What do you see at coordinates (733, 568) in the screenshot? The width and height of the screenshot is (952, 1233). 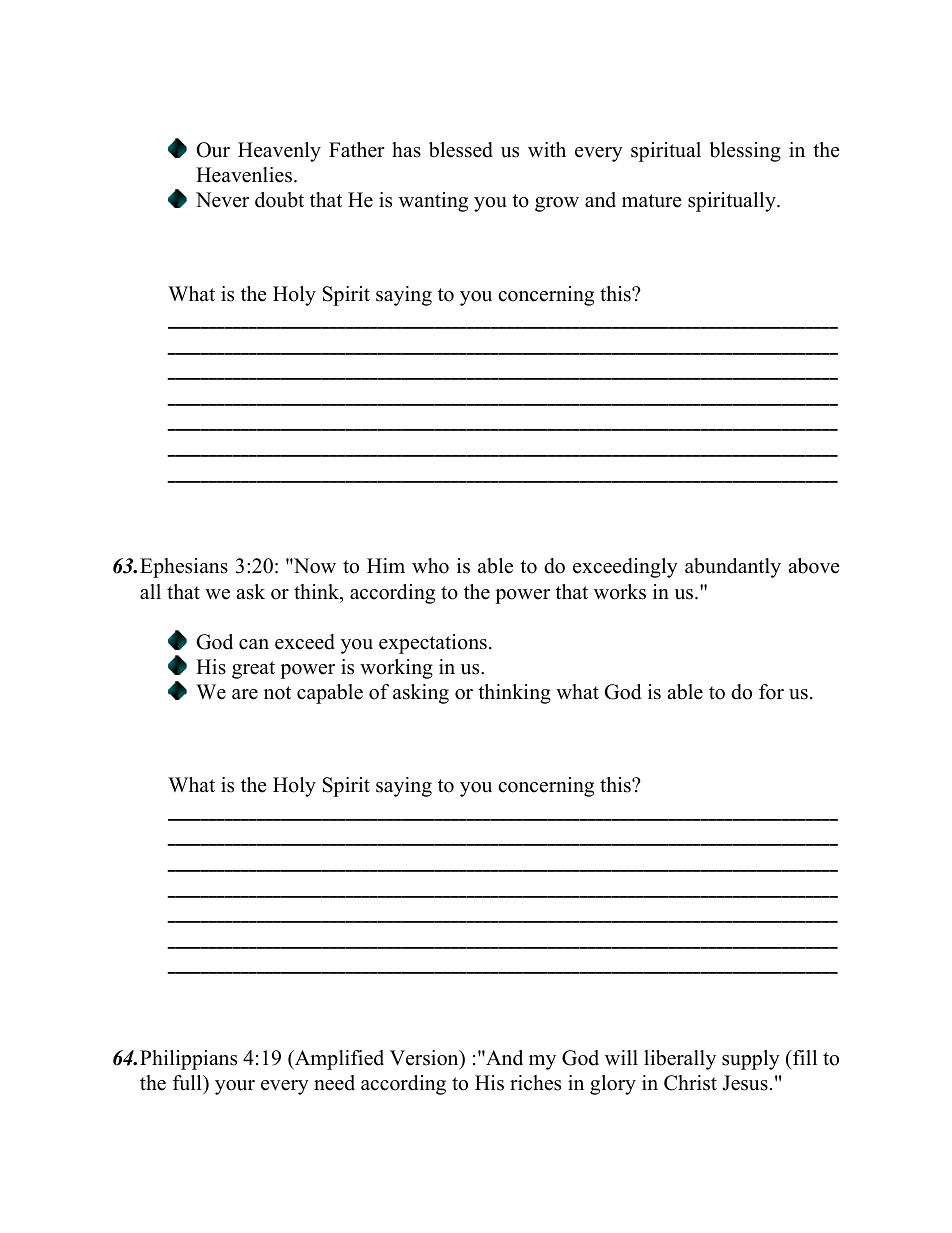 I see `abundantly` at bounding box center [733, 568].
